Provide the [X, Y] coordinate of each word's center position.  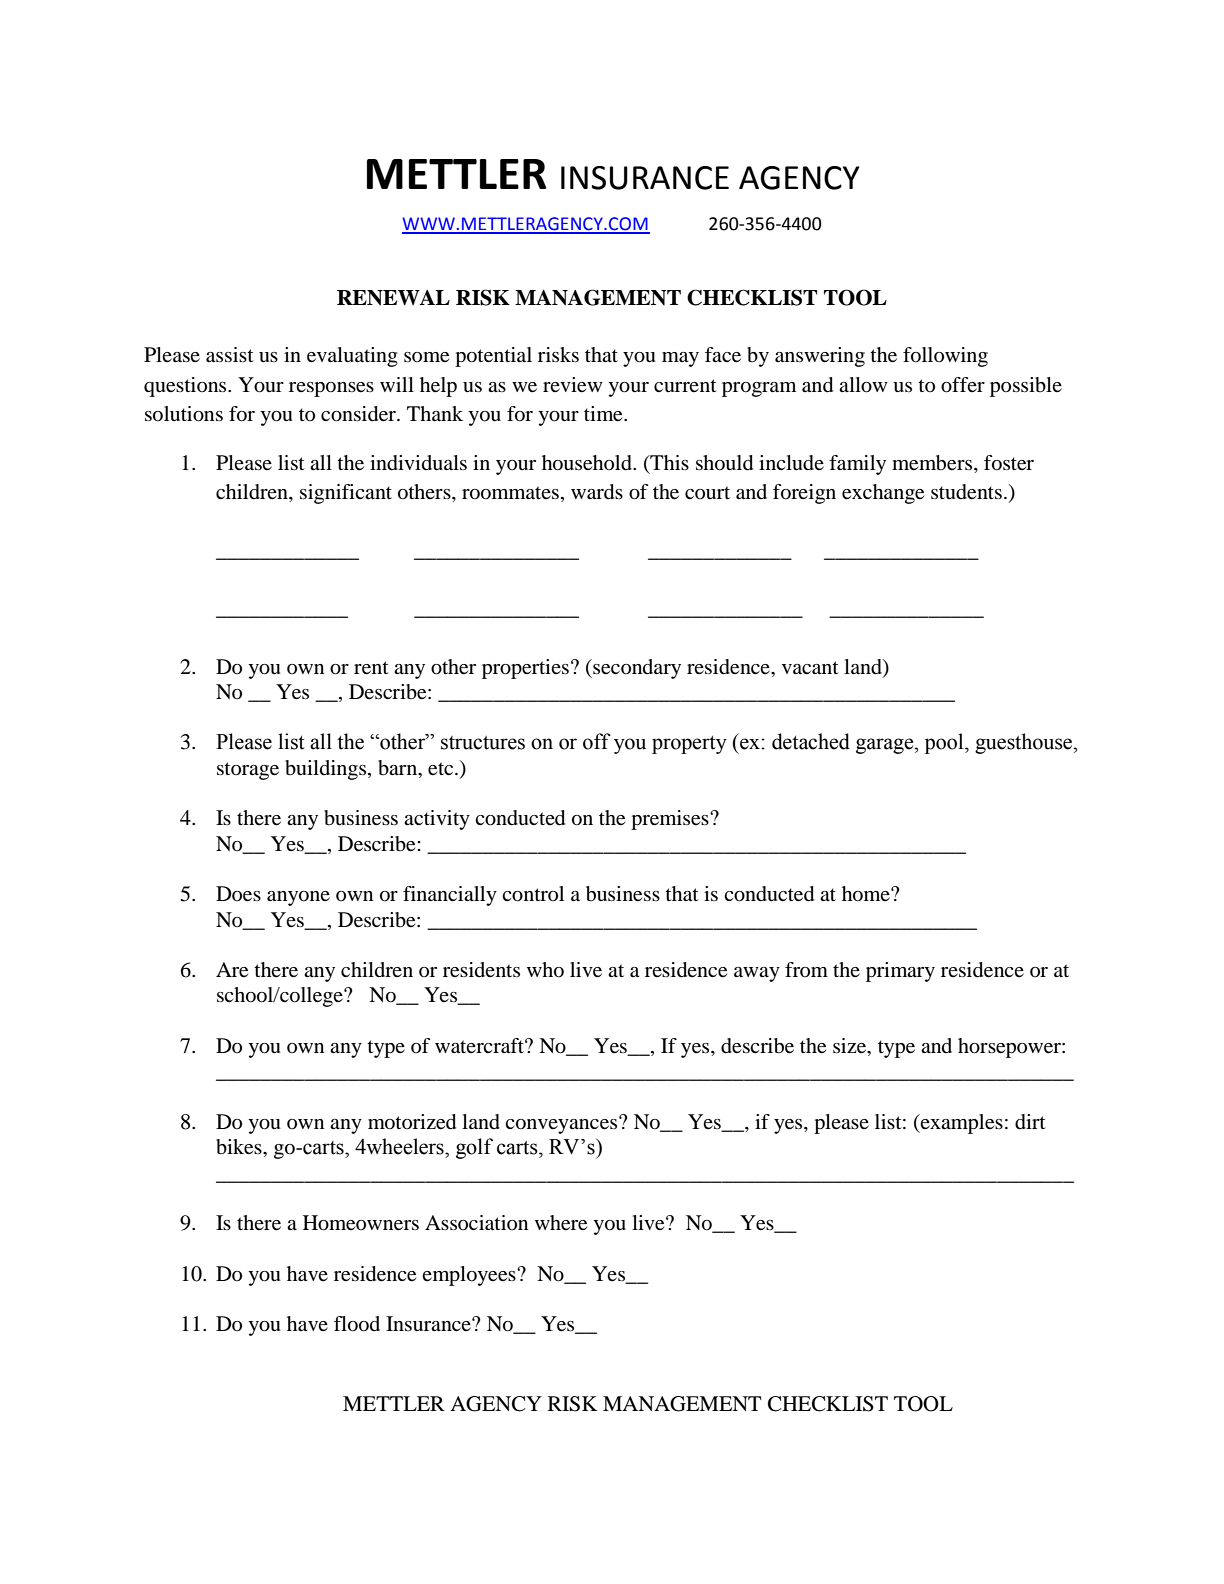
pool [945, 743]
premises [671, 820]
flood [357, 1324]
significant [346, 494]
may [680, 359]
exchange [883, 494]
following [945, 357]
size [851, 1047]
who [545, 970]
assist [230, 355]
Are [232, 970]
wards [597, 492]
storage [248, 771]
